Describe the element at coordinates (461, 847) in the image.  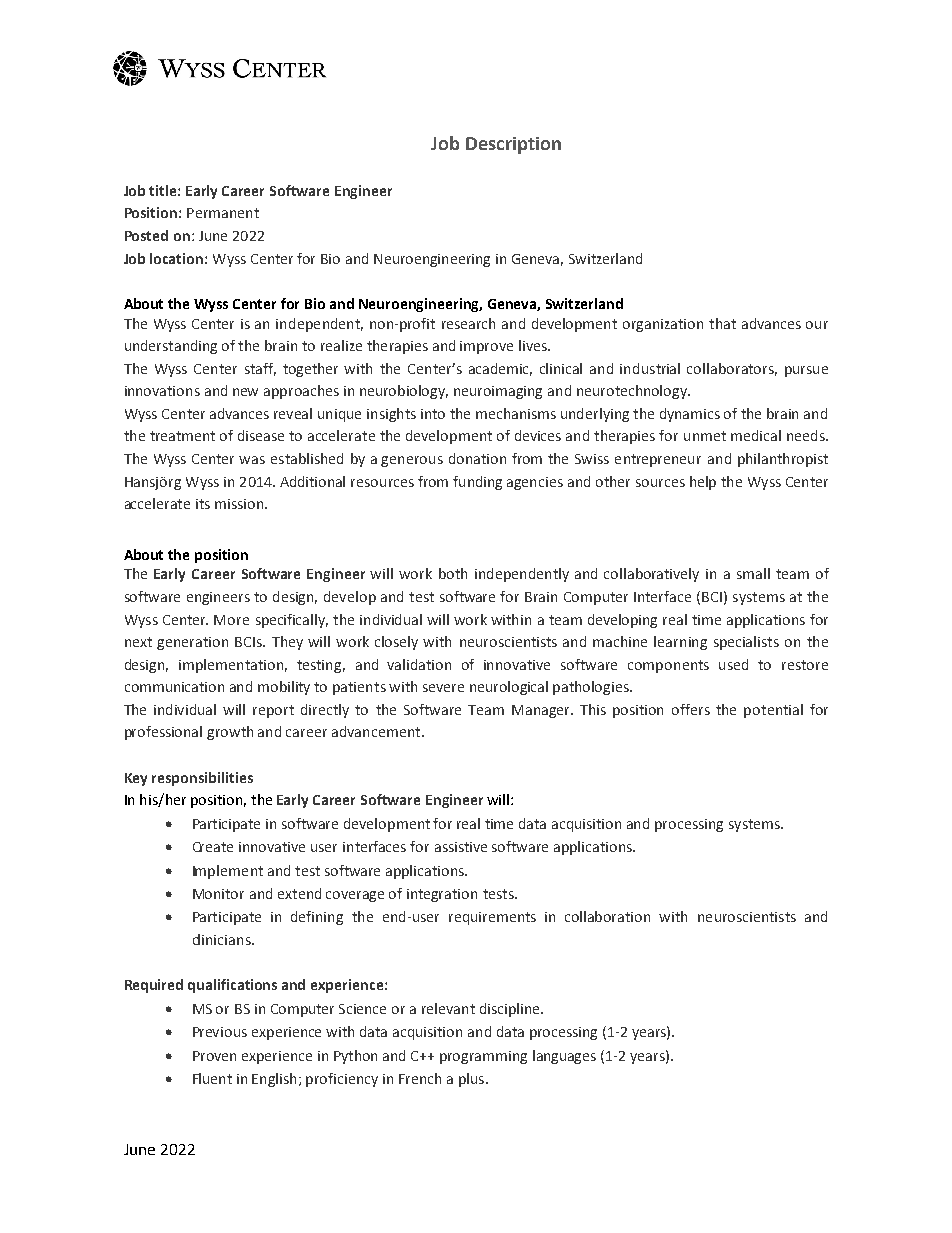
I see `assistive` at that location.
